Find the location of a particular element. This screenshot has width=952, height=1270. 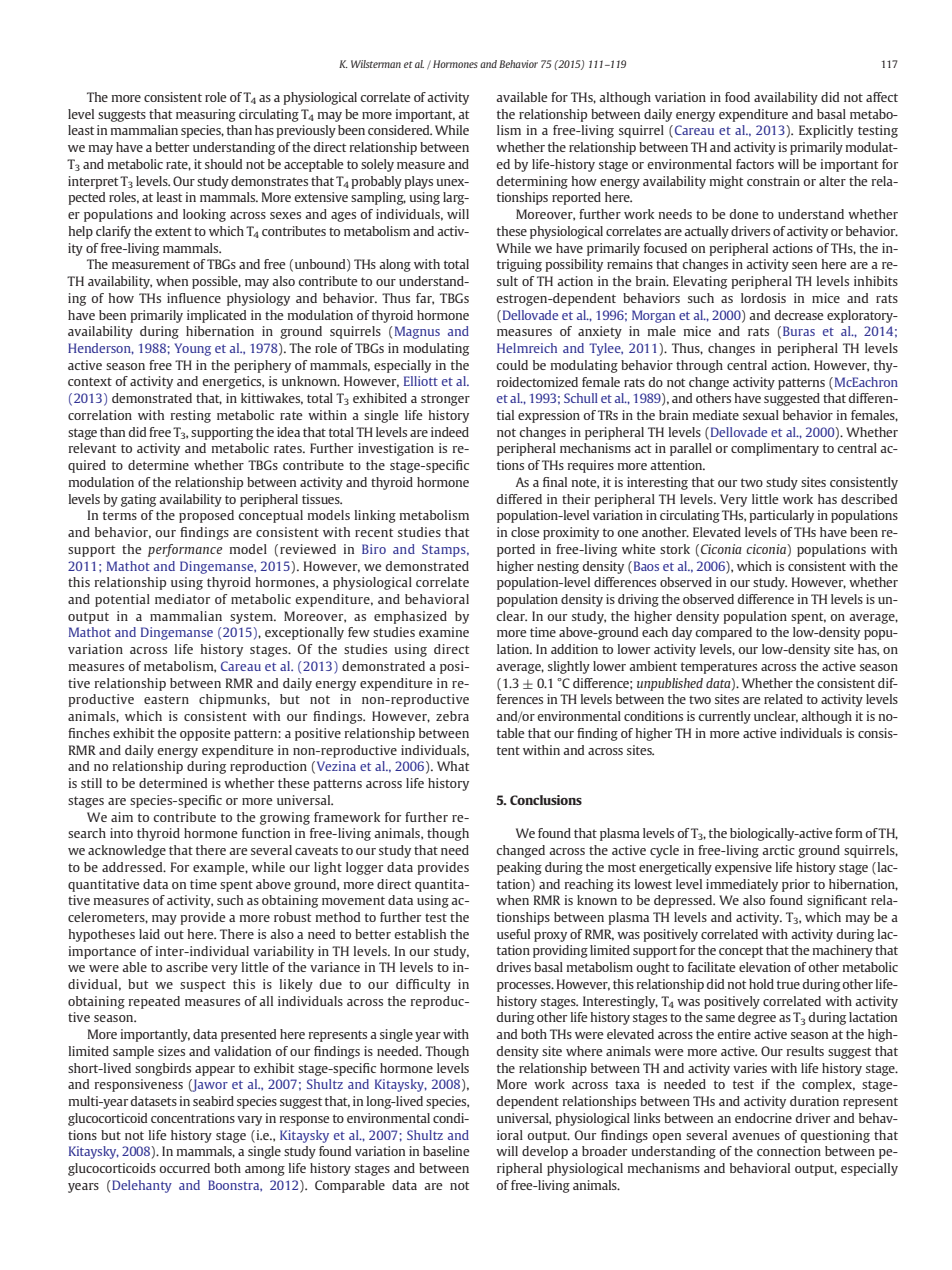

arctic is located at coordinates (778, 850).
